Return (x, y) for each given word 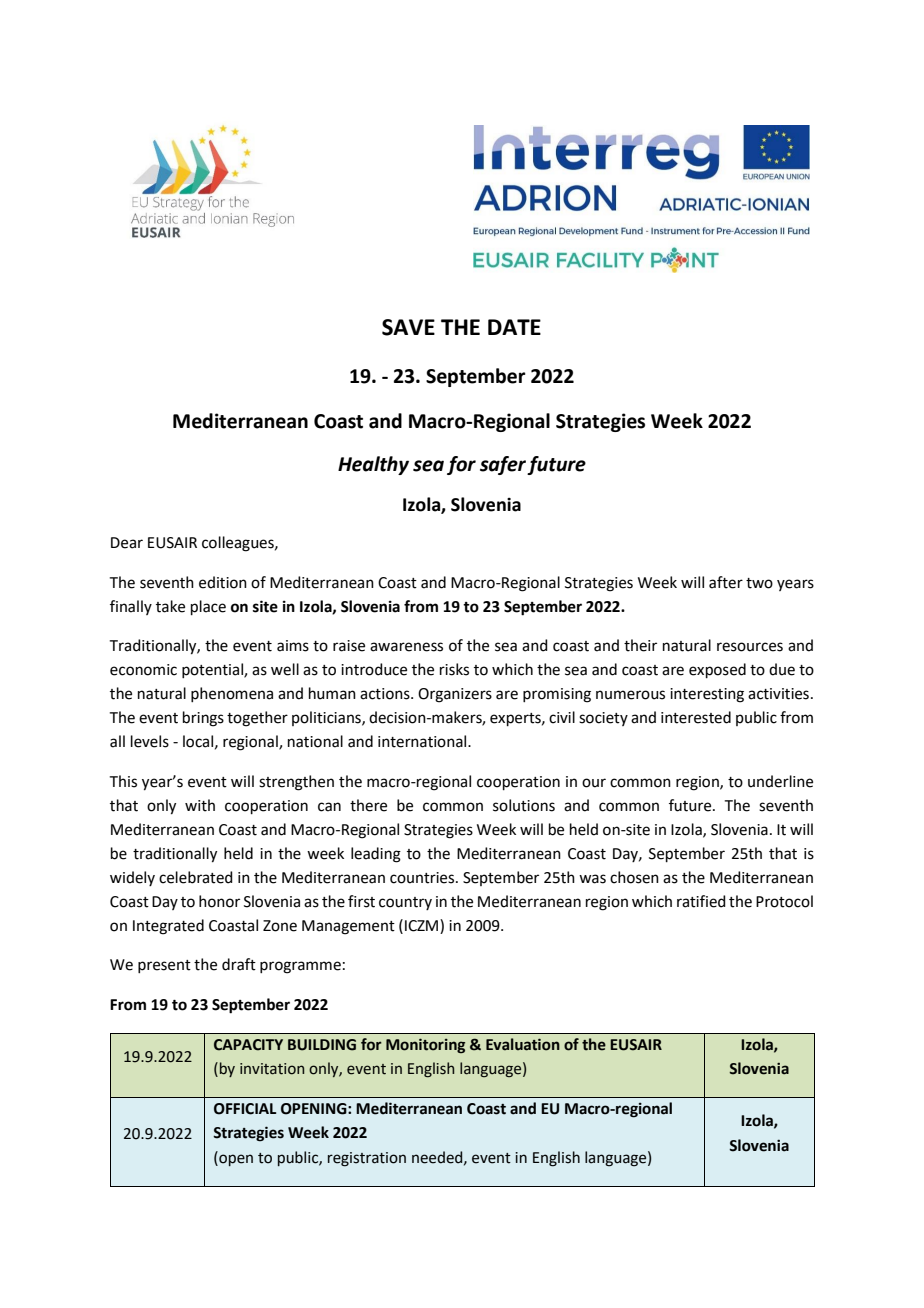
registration (367, 1159)
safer (504, 465)
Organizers (455, 695)
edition (223, 582)
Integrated (168, 927)
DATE (514, 327)
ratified (701, 901)
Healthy (373, 465)
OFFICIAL (245, 1109)
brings (203, 719)
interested (696, 717)
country (405, 903)
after (726, 582)
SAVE (408, 327)
